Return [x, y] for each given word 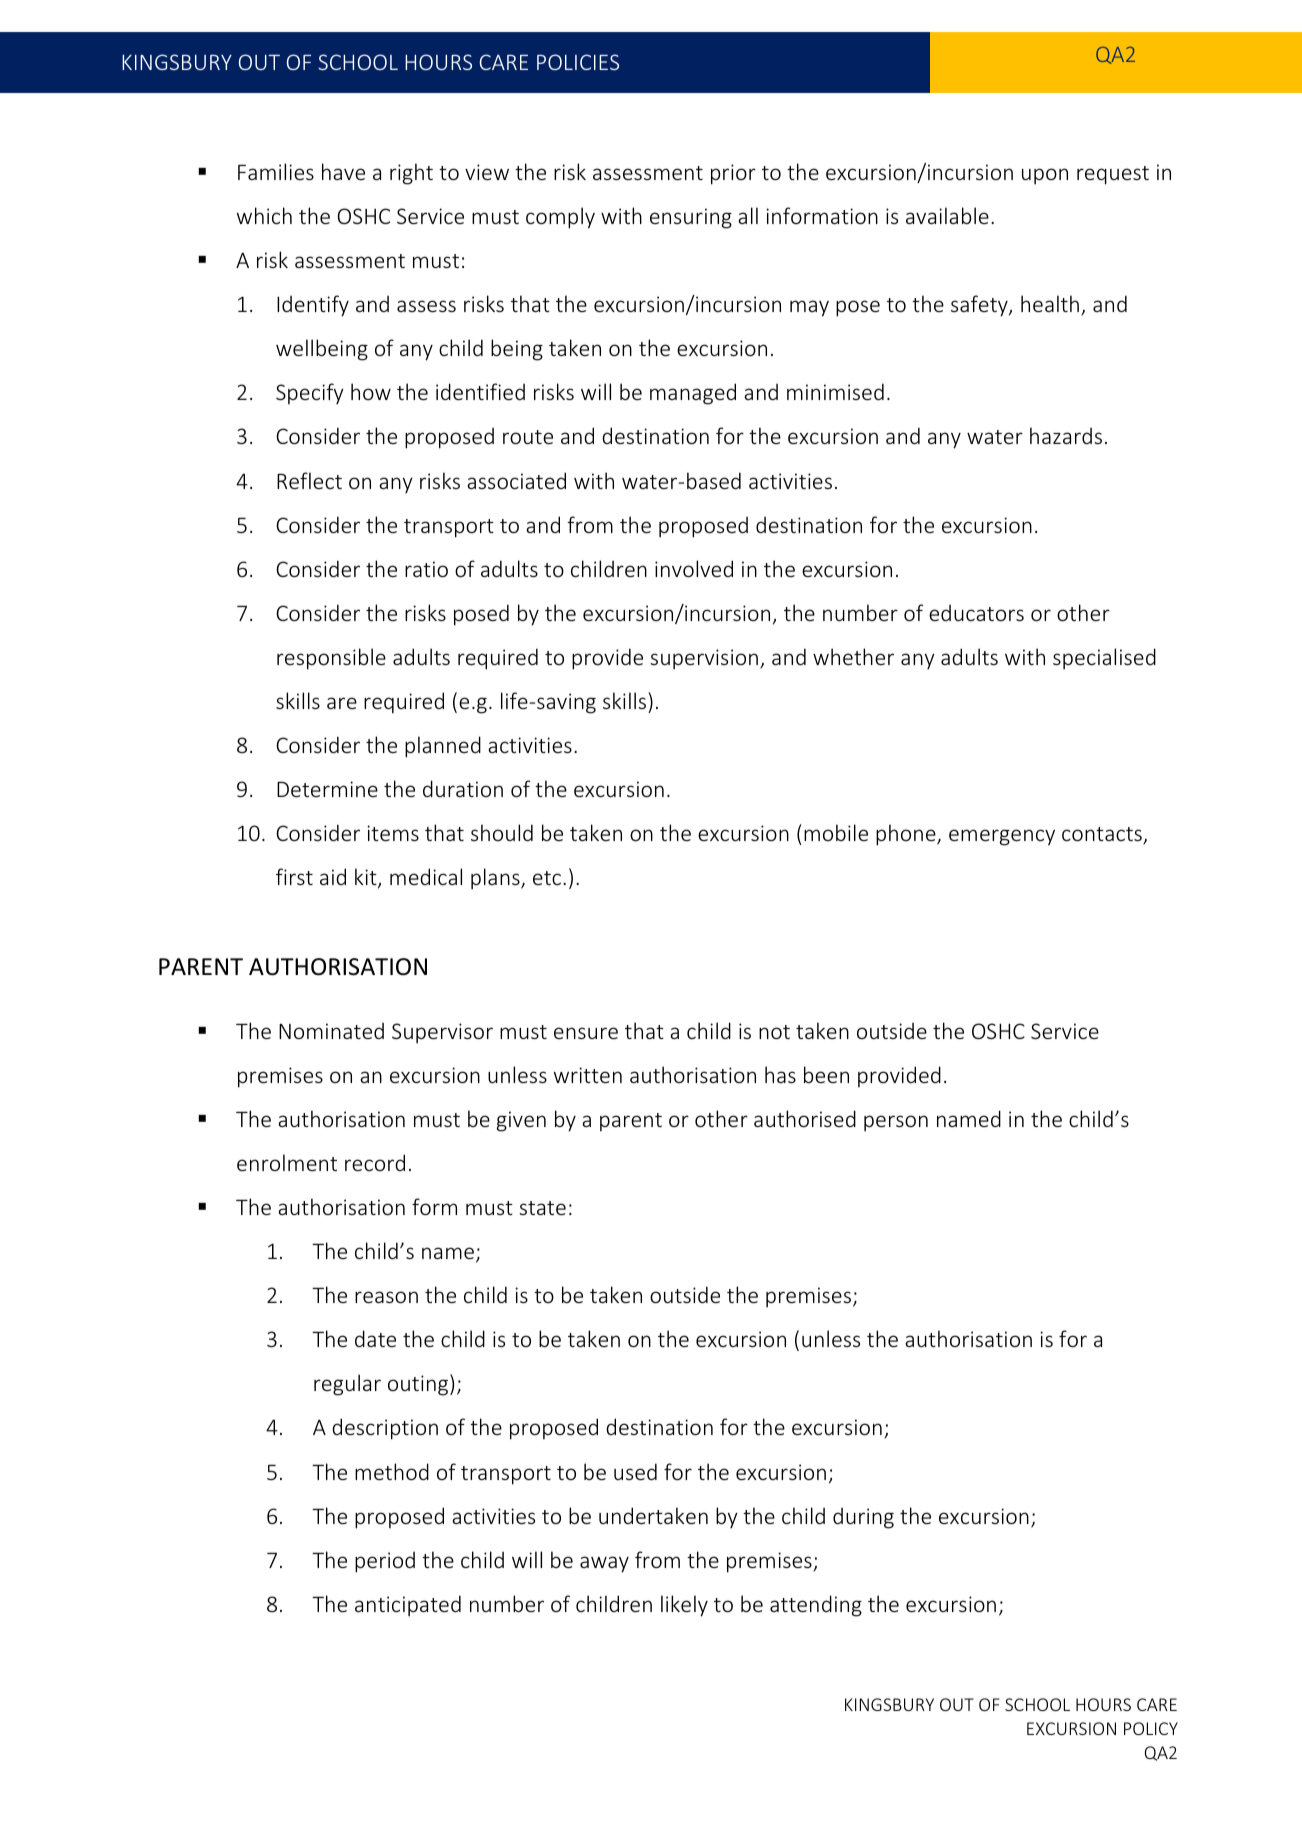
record [375, 1162]
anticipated [408, 1606]
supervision [704, 659]
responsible [331, 659]
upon [1045, 176]
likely [684, 1606]
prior [733, 174]
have [343, 171]
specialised [1104, 659]
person [896, 1123]
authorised [805, 1118]
